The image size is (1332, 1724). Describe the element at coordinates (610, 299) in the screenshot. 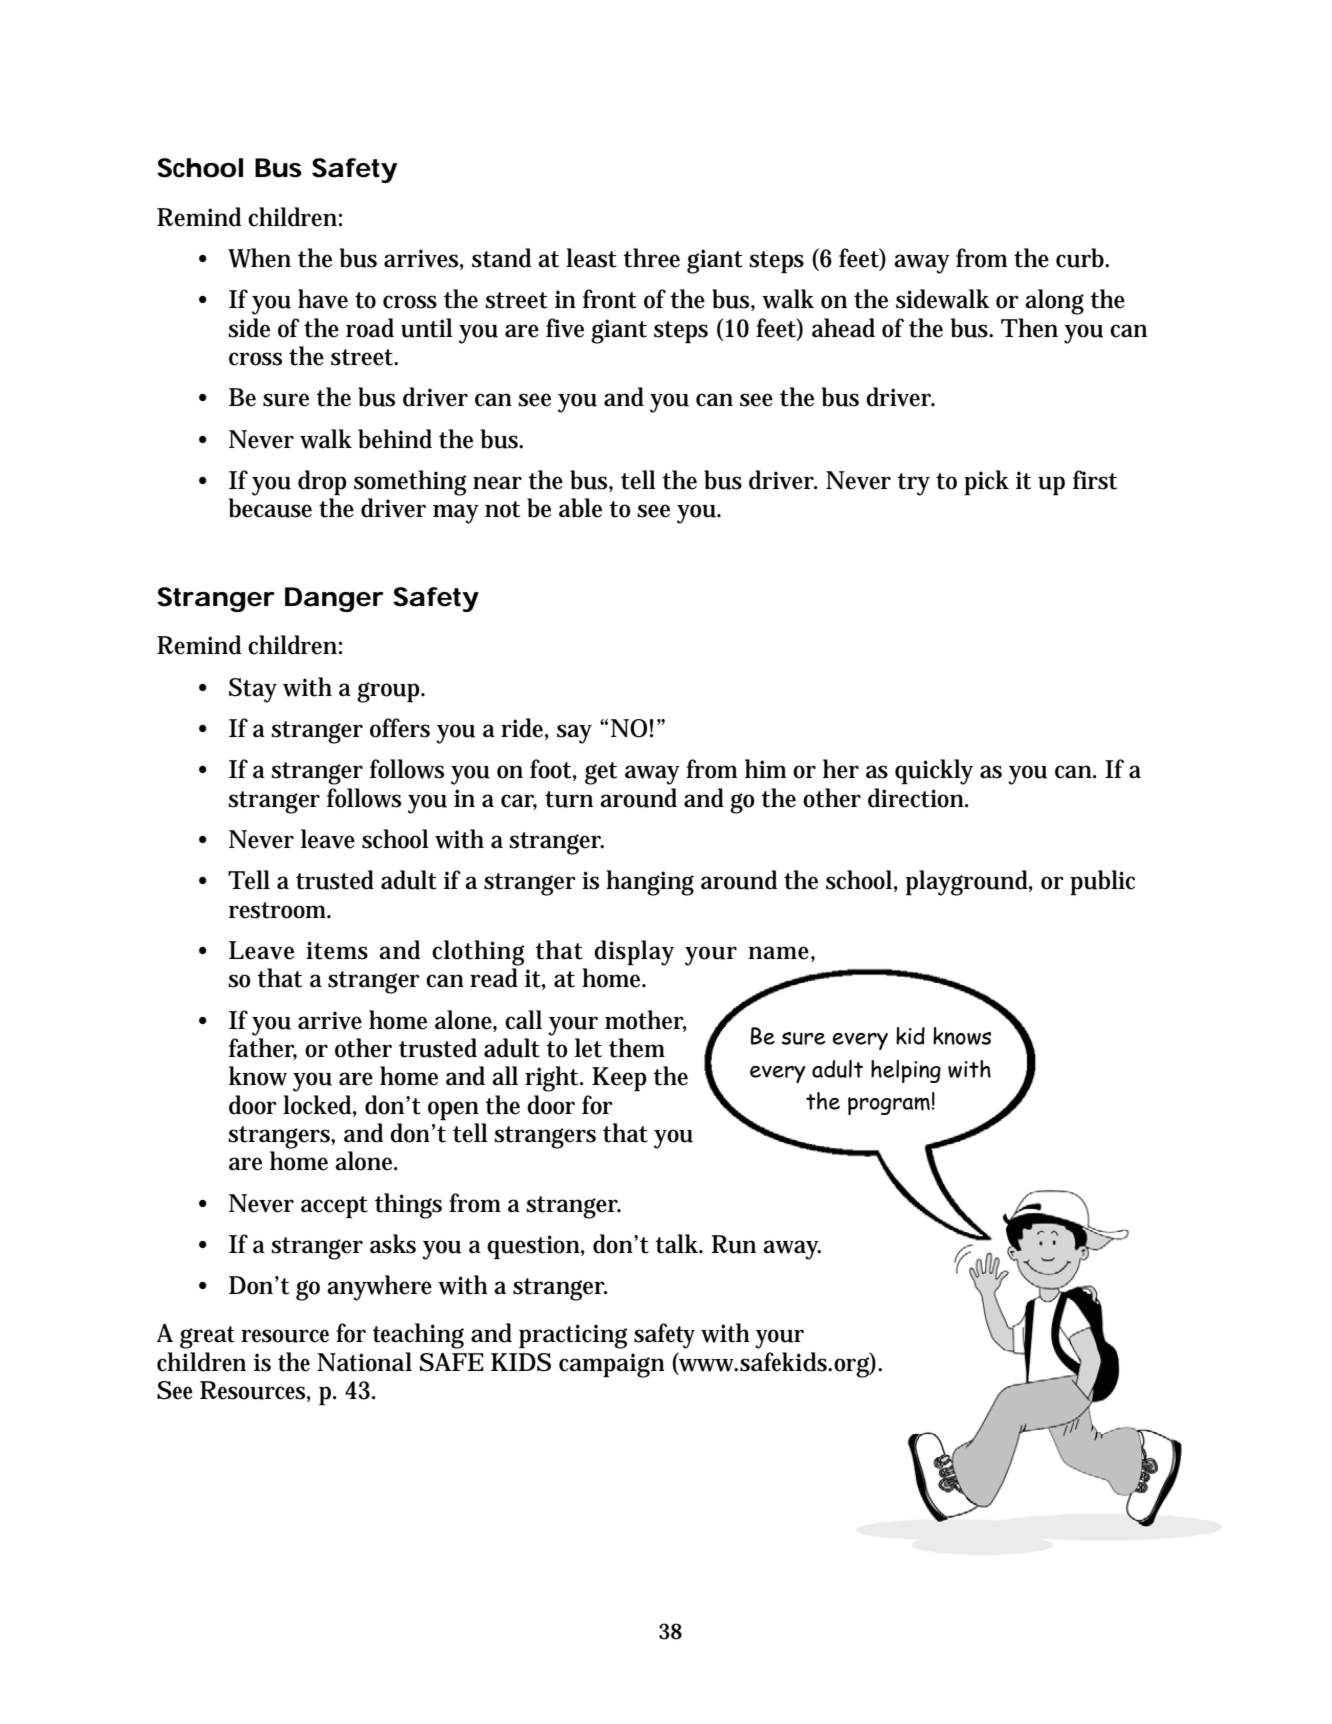

I see `front` at that location.
